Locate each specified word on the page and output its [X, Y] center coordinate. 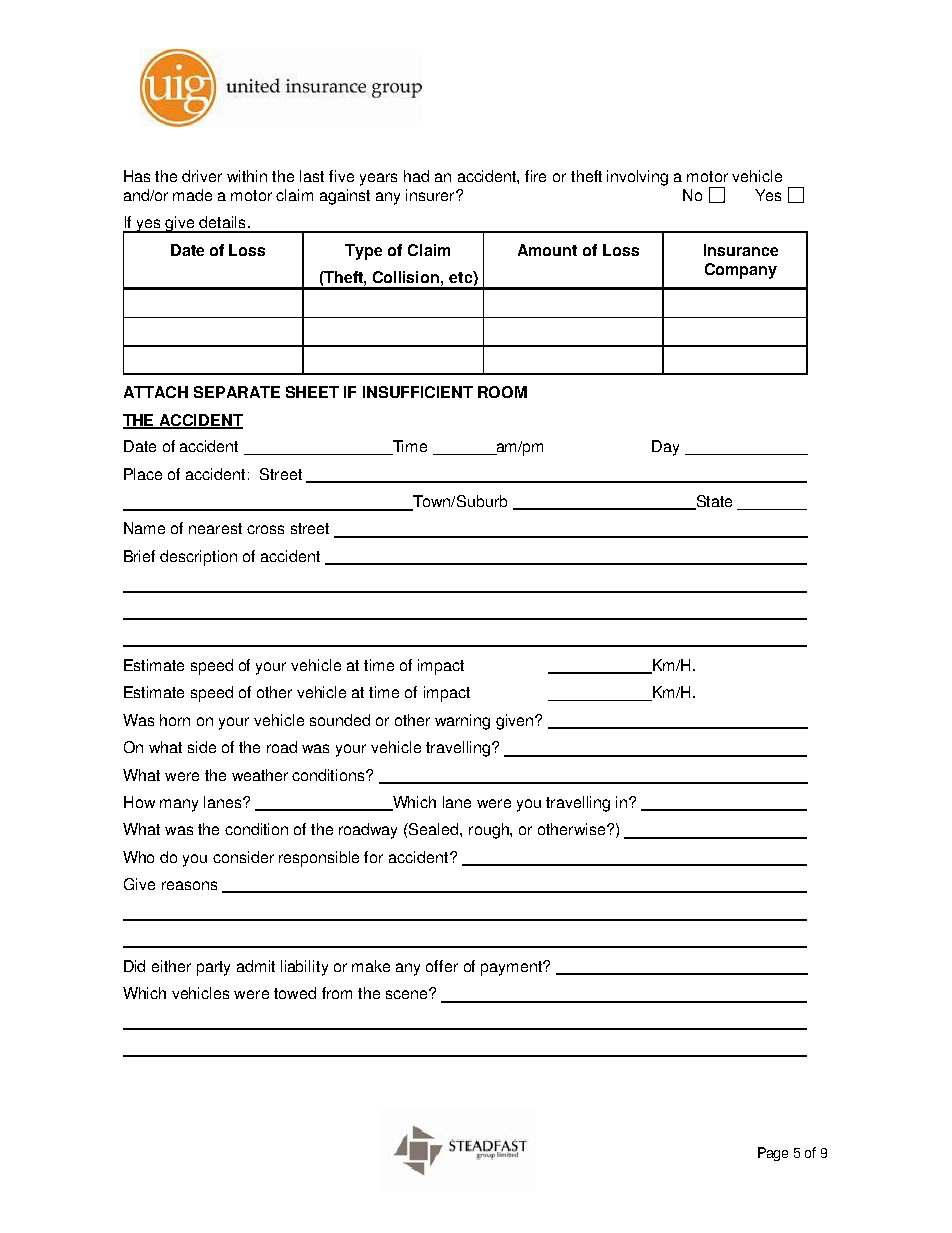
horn [175, 720]
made [192, 195]
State [713, 502]
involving [637, 178]
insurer [431, 195]
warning [462, 722]
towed [295, 993]
